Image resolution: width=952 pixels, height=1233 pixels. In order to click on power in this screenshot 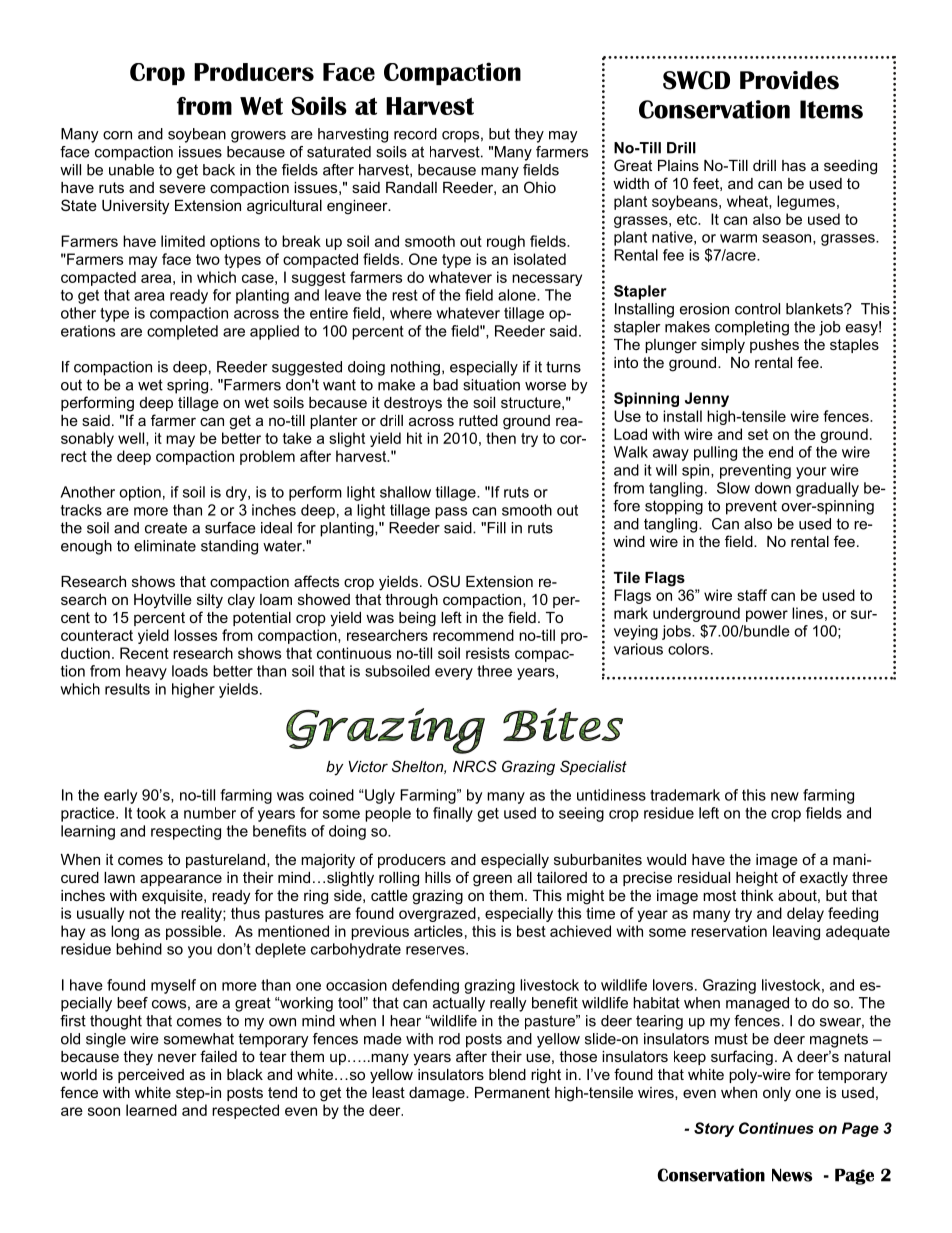, I will do `click(767, 616)`.
